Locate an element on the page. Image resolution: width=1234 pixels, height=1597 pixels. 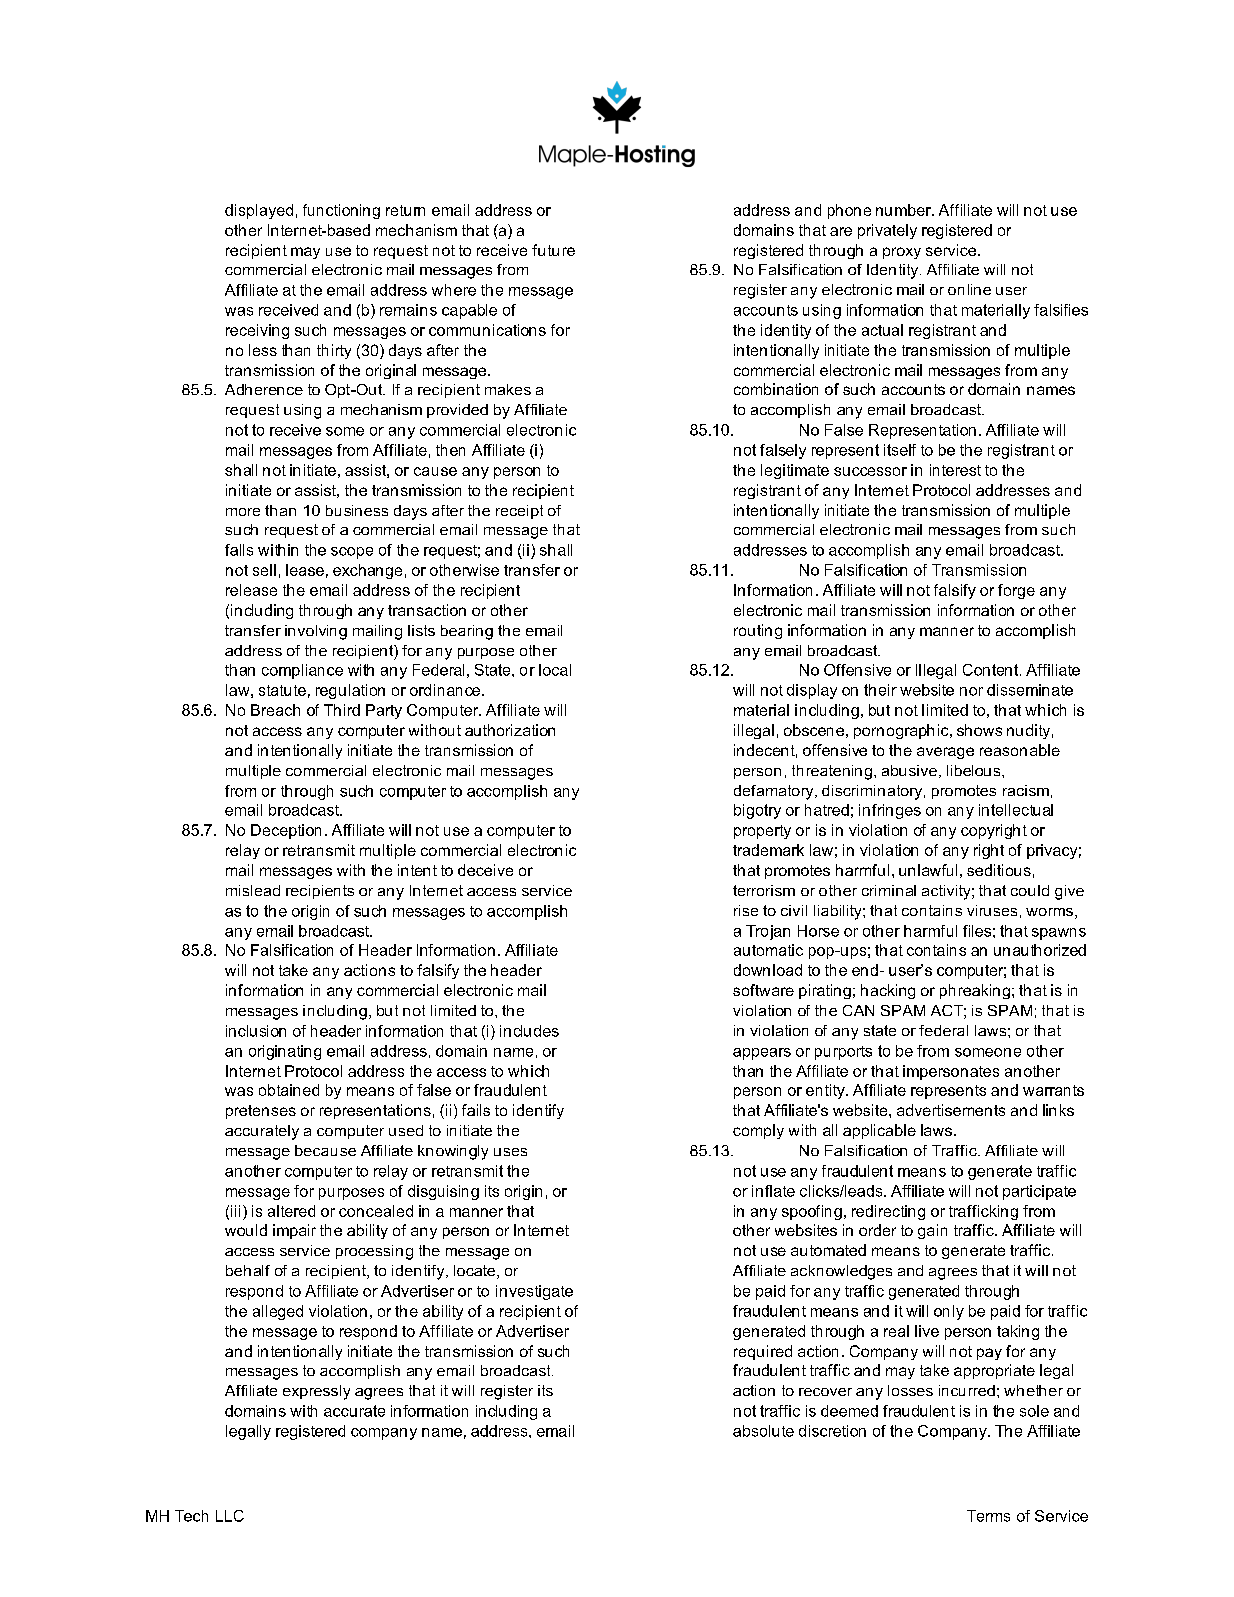
seditious is located at coordinates (999, 870).
